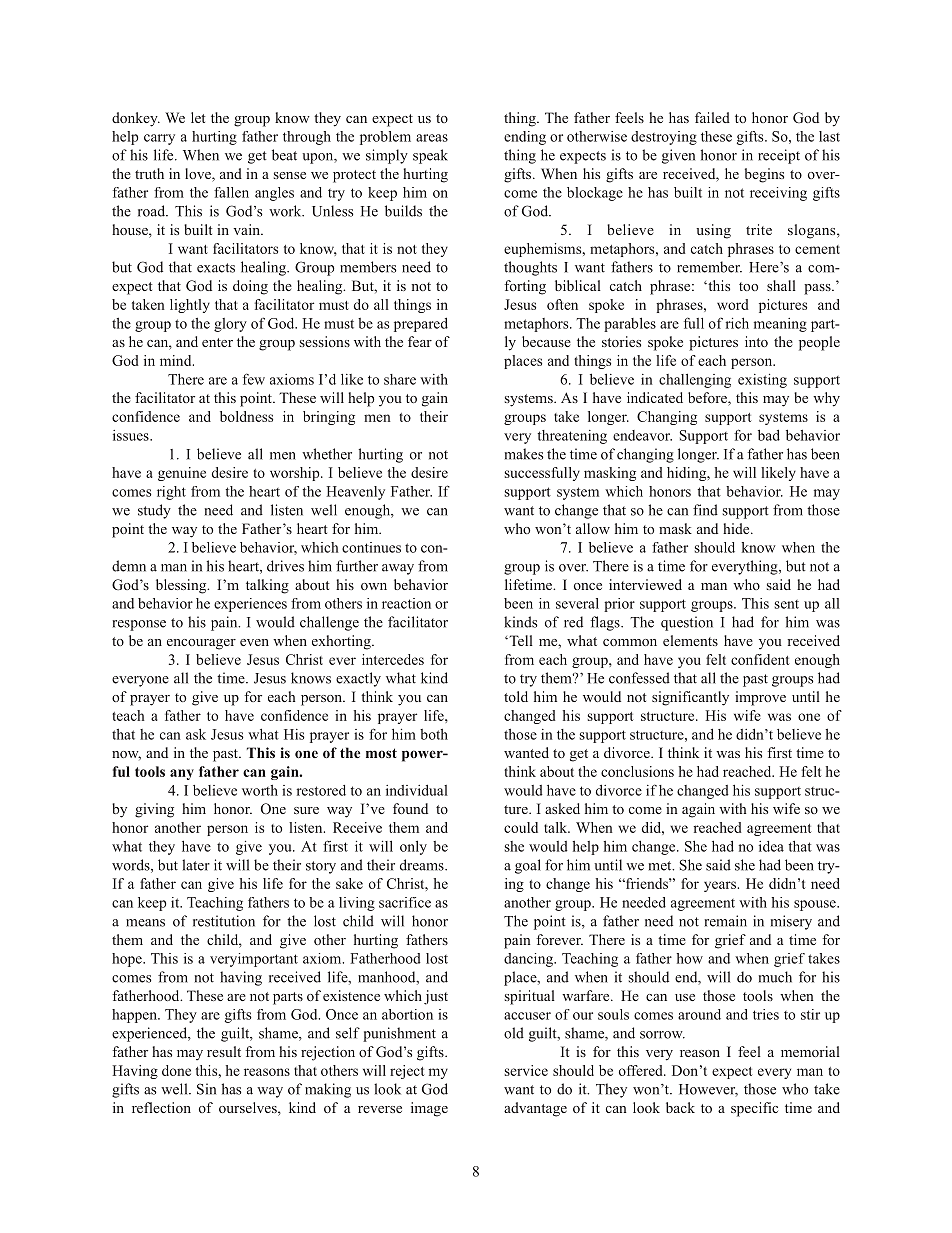  I want to click on genuine, so click(182, 474).
